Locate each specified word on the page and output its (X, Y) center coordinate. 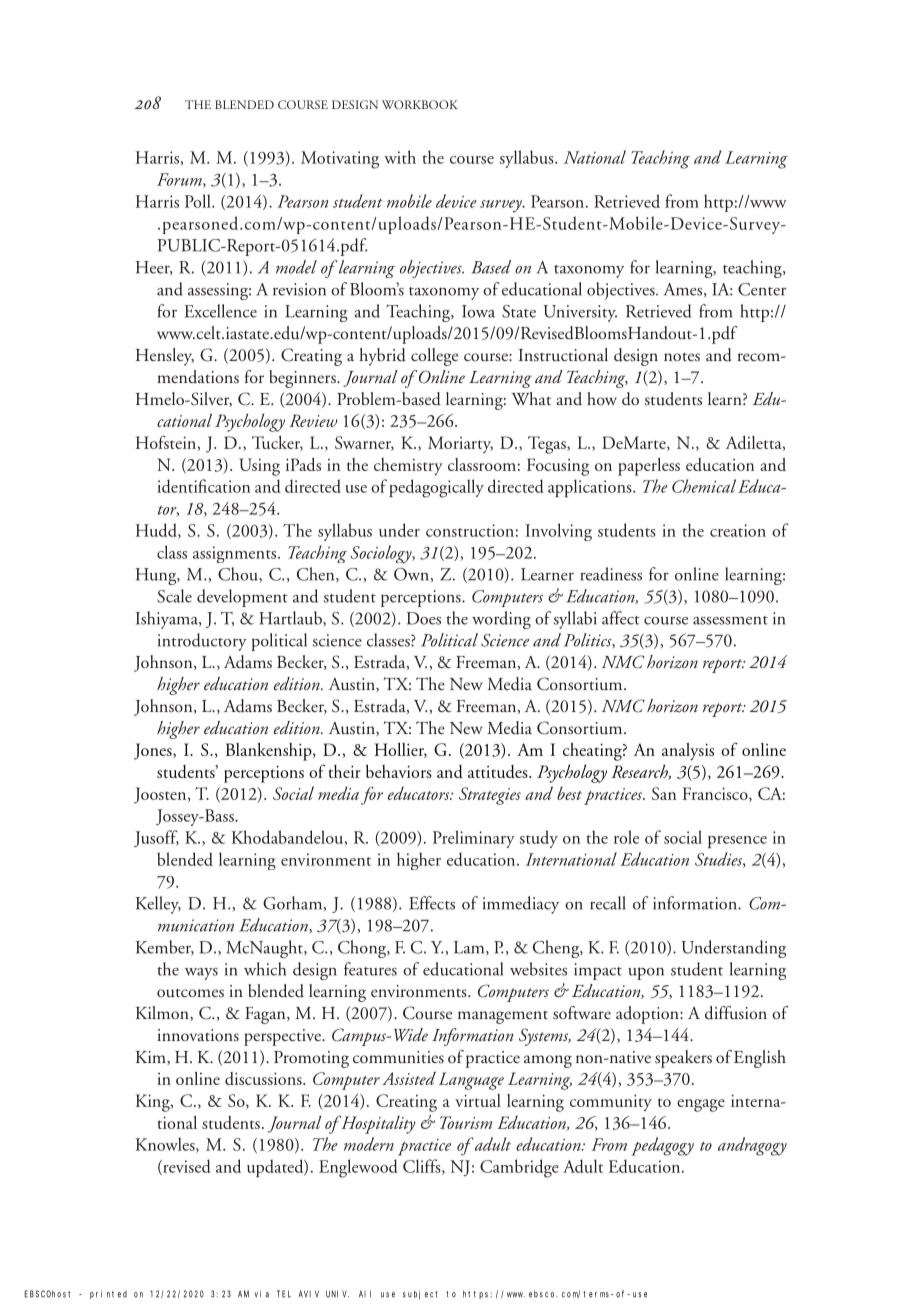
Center (762, 289)
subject (420, 1294)
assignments (236, 554)
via (262, 1293)
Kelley (158, 905)
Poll (199, 201)
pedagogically (436, 488)
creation (738, 530)
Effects (432, 903)
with (400, 157)
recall (608, 903)
